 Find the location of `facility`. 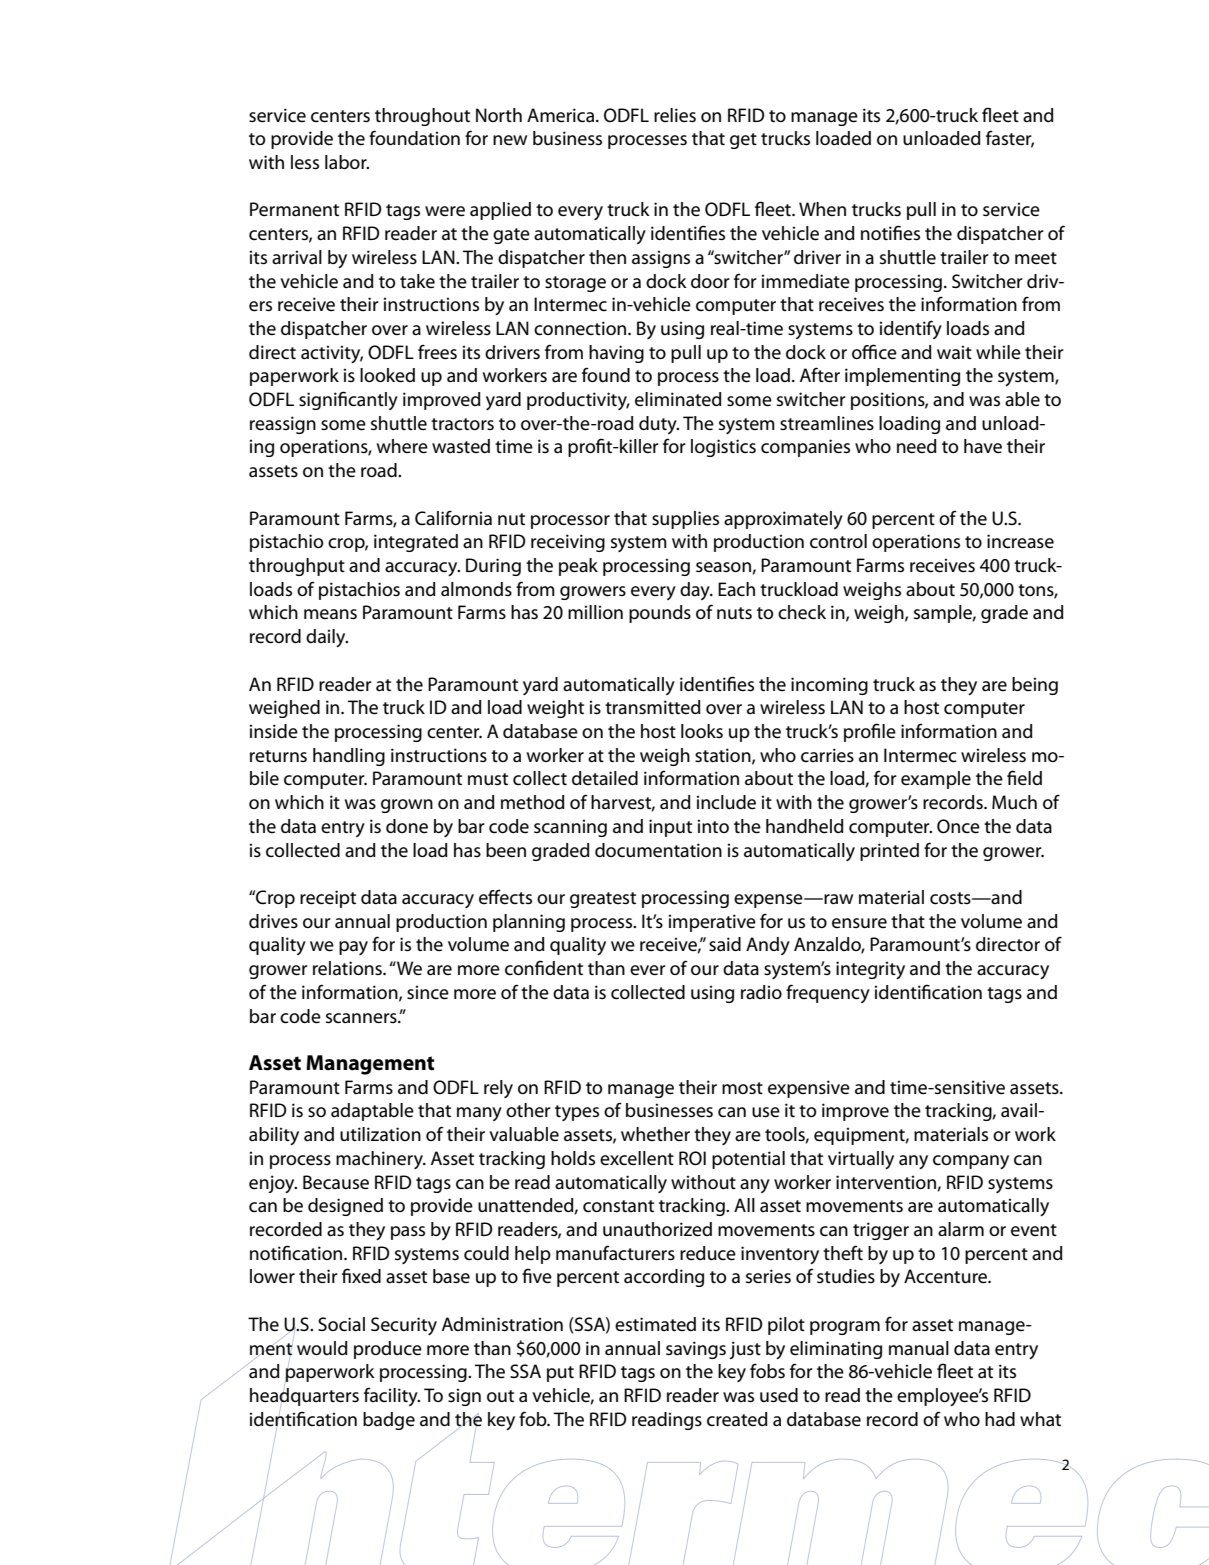

facility is located at coordinates (392, 1396).
